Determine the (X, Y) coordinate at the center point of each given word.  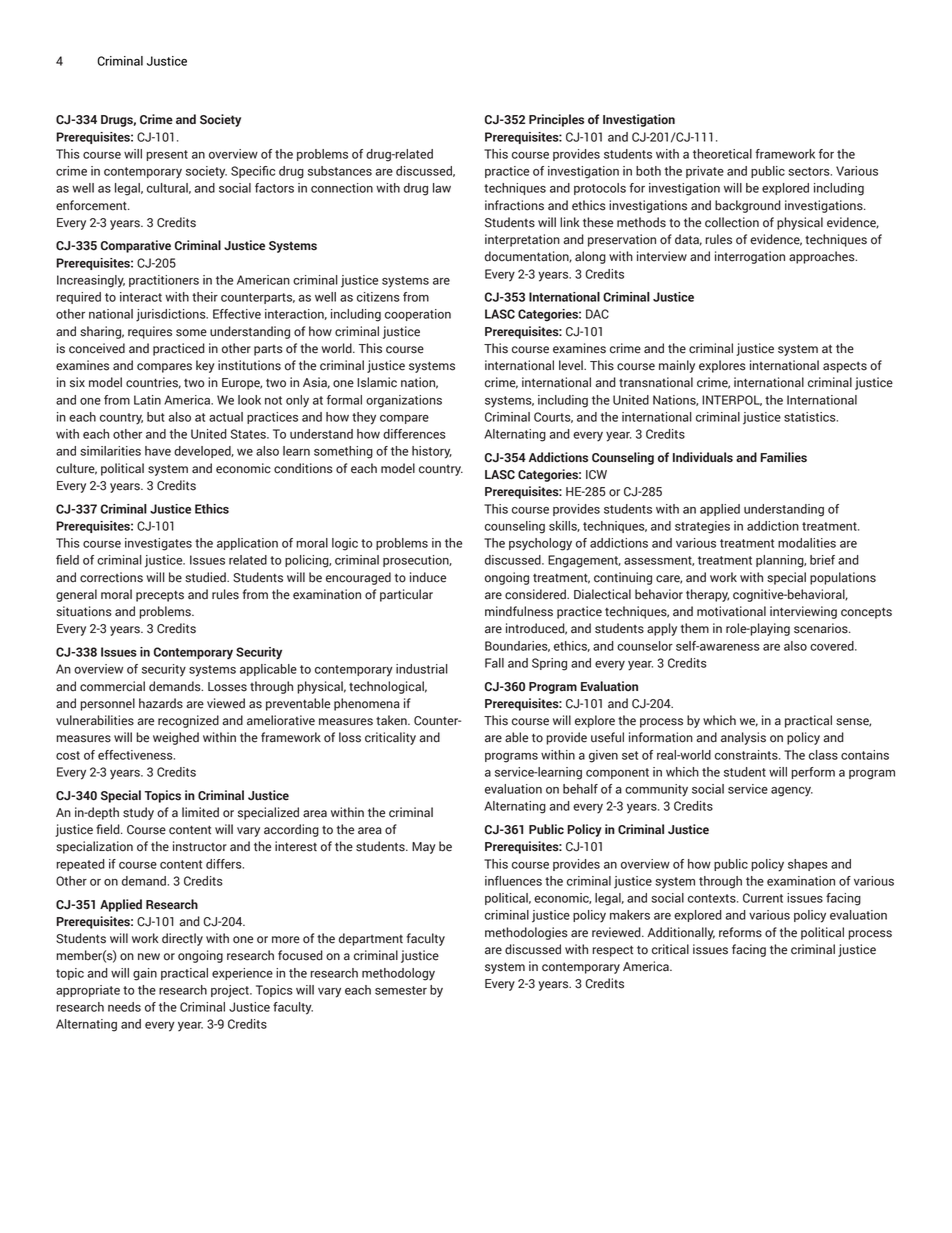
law (442, 188)
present (167, 155)
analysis (743, 738)
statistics (811, 417)
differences (414, 434)
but (156, 417)
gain (145, 974)
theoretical (722, 154)
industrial (422, 669)
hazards (161, 703)
